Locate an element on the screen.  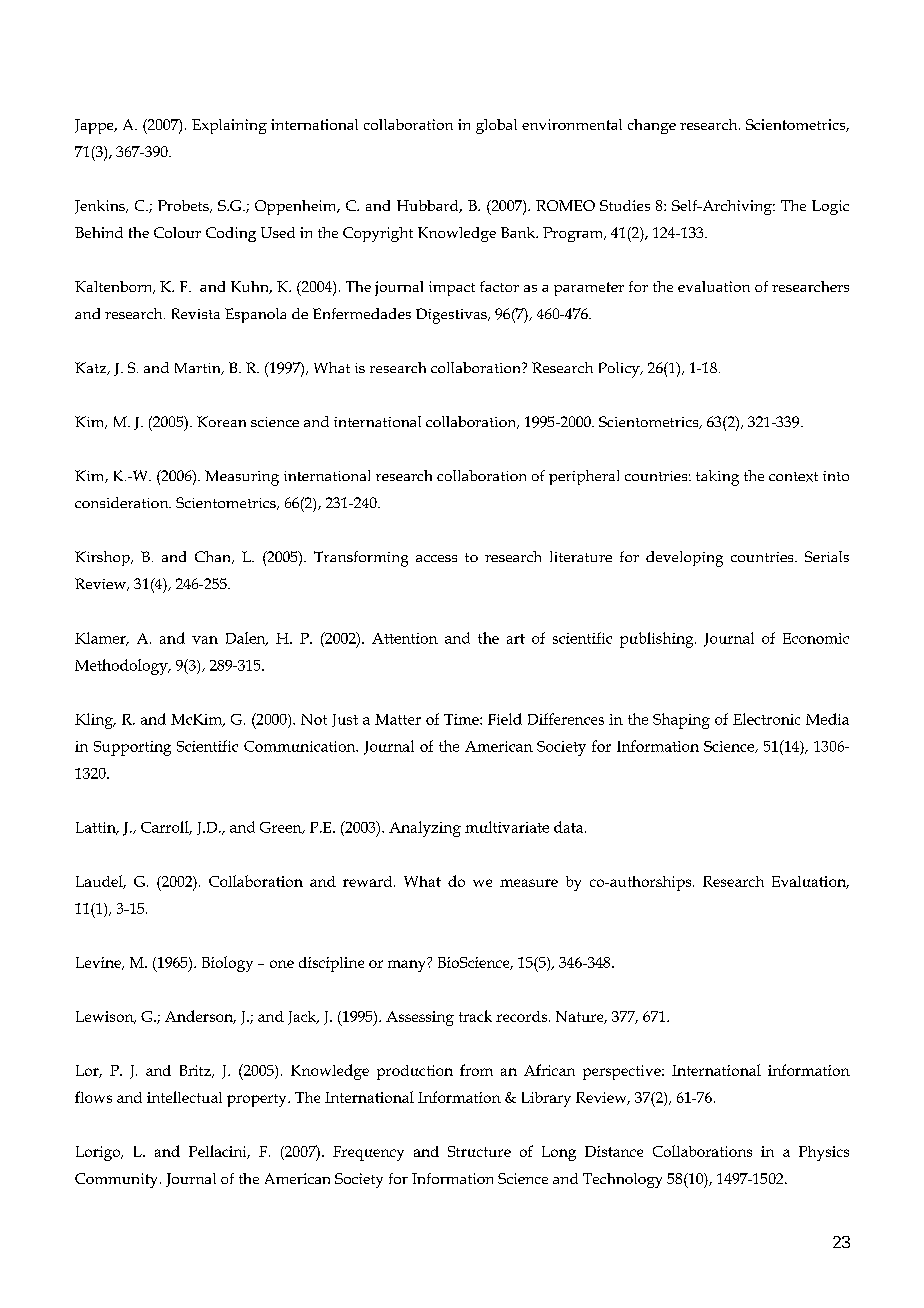
Attention is located at coordinates (405, 638).
